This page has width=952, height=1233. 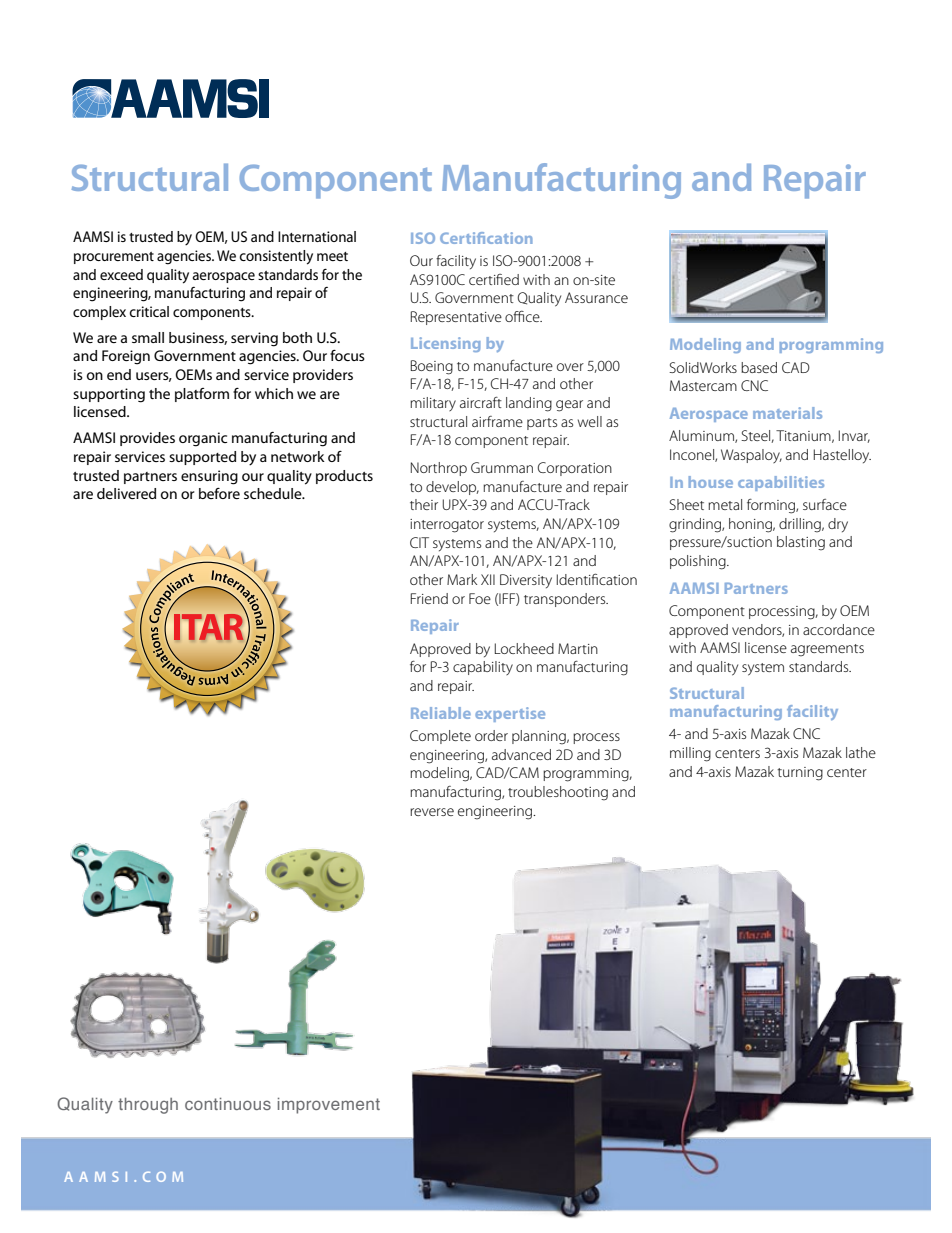 What do you see at coordinates (441, 713) in the page?
I see `Reliable` at bounding box center [441, 713].
